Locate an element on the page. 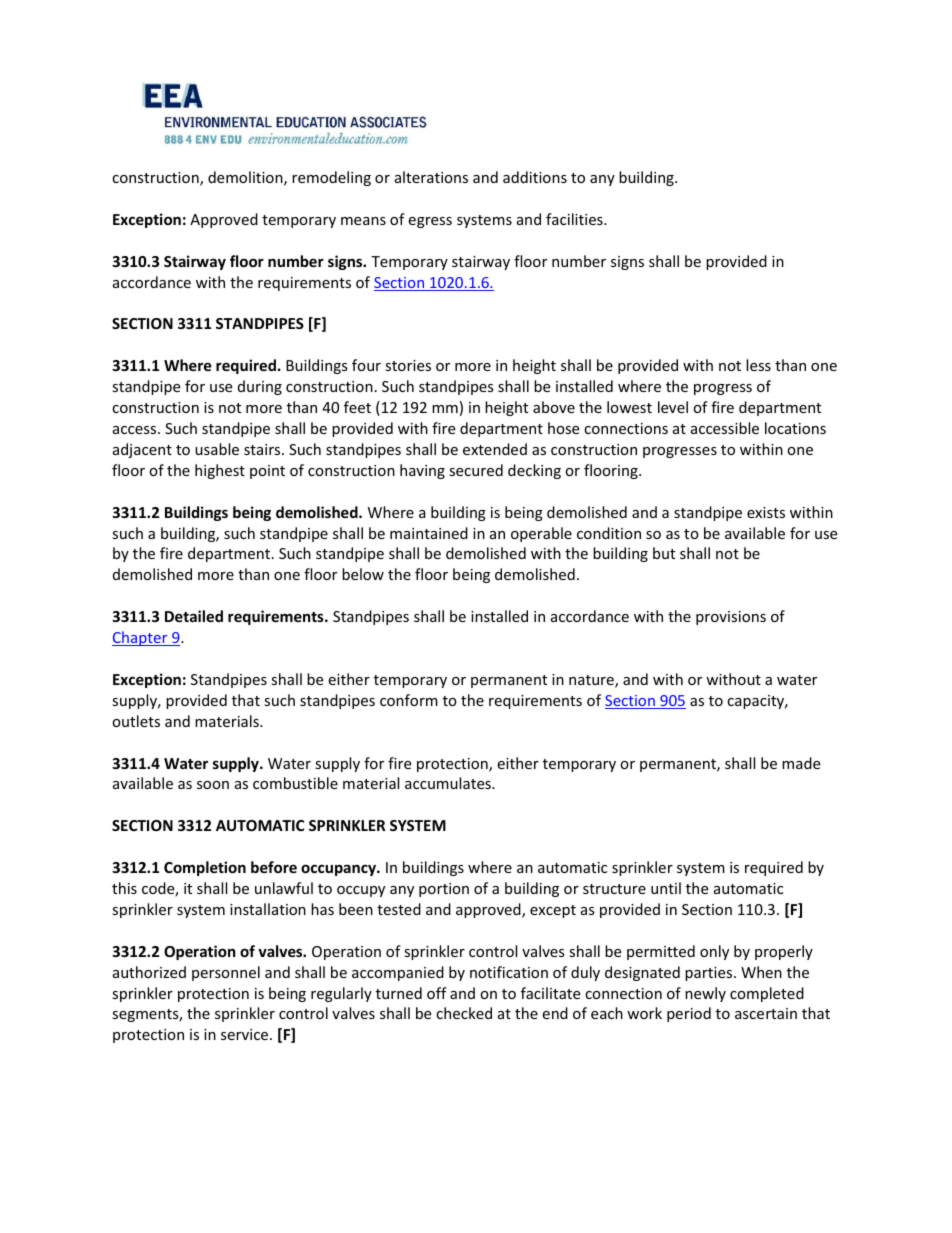 This image has height=1233, width=952. exists is located at coordinates (766, 512).
